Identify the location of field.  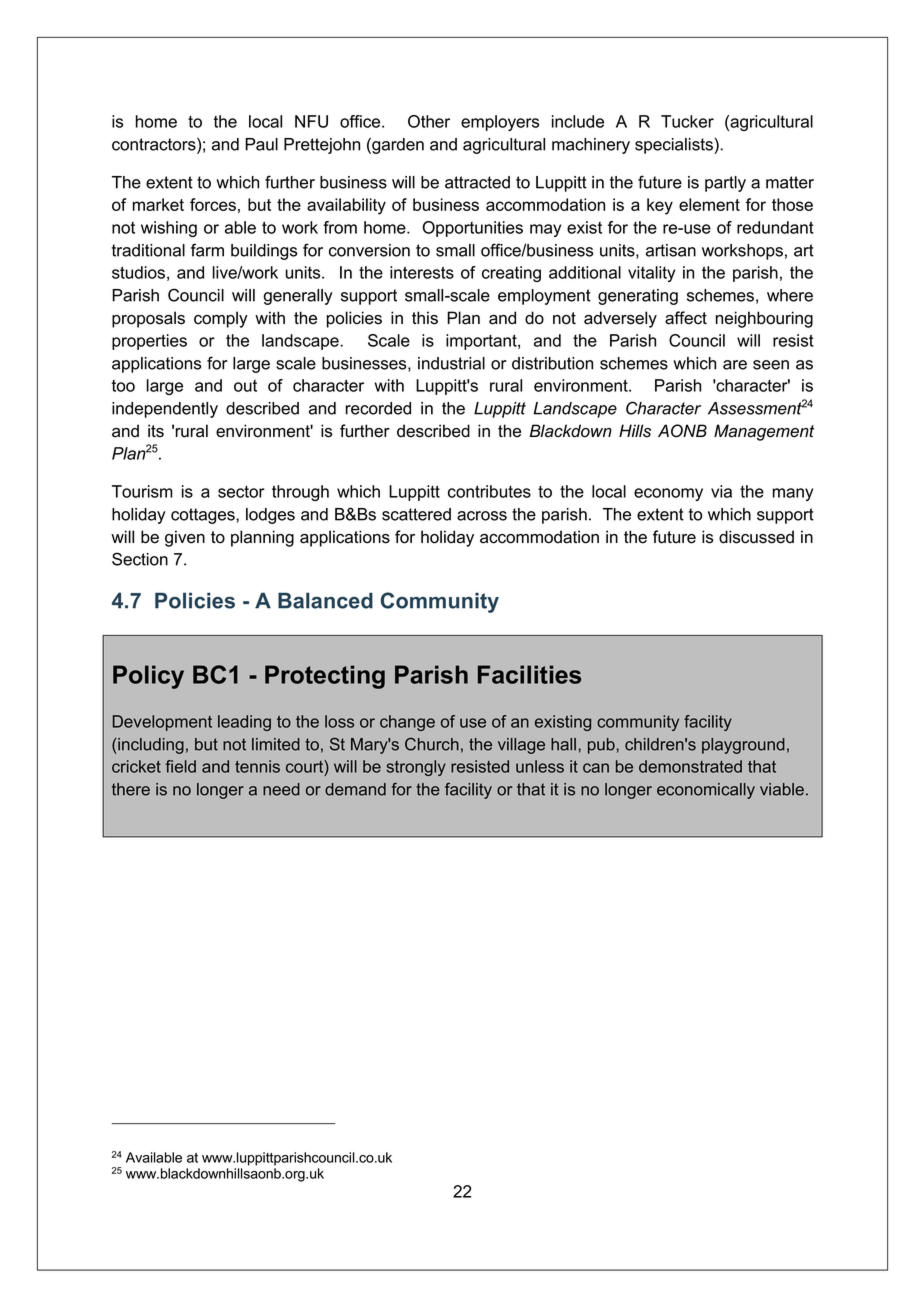
(180, 766).
